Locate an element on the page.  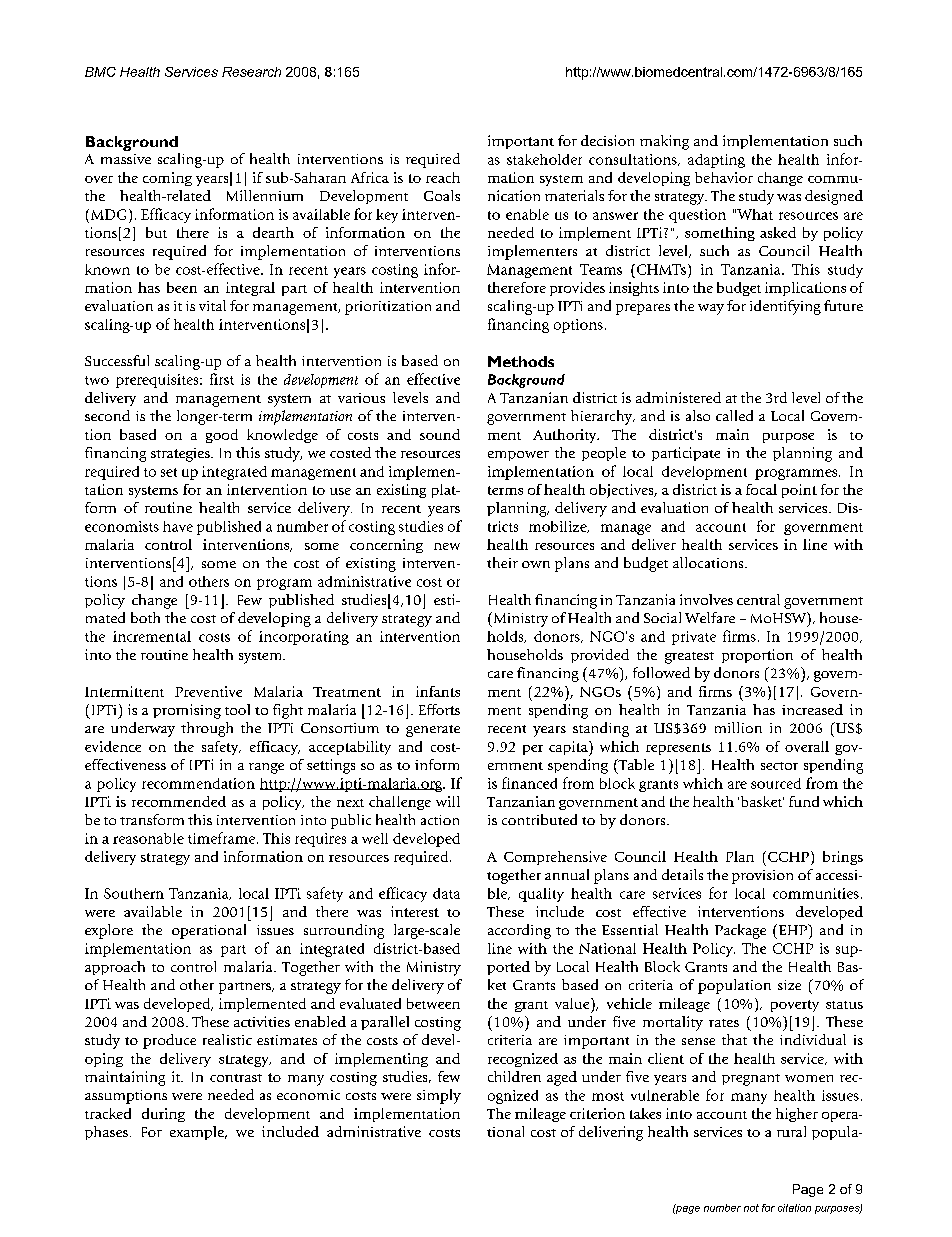
Welfare is located at coordinates (710, 617).
